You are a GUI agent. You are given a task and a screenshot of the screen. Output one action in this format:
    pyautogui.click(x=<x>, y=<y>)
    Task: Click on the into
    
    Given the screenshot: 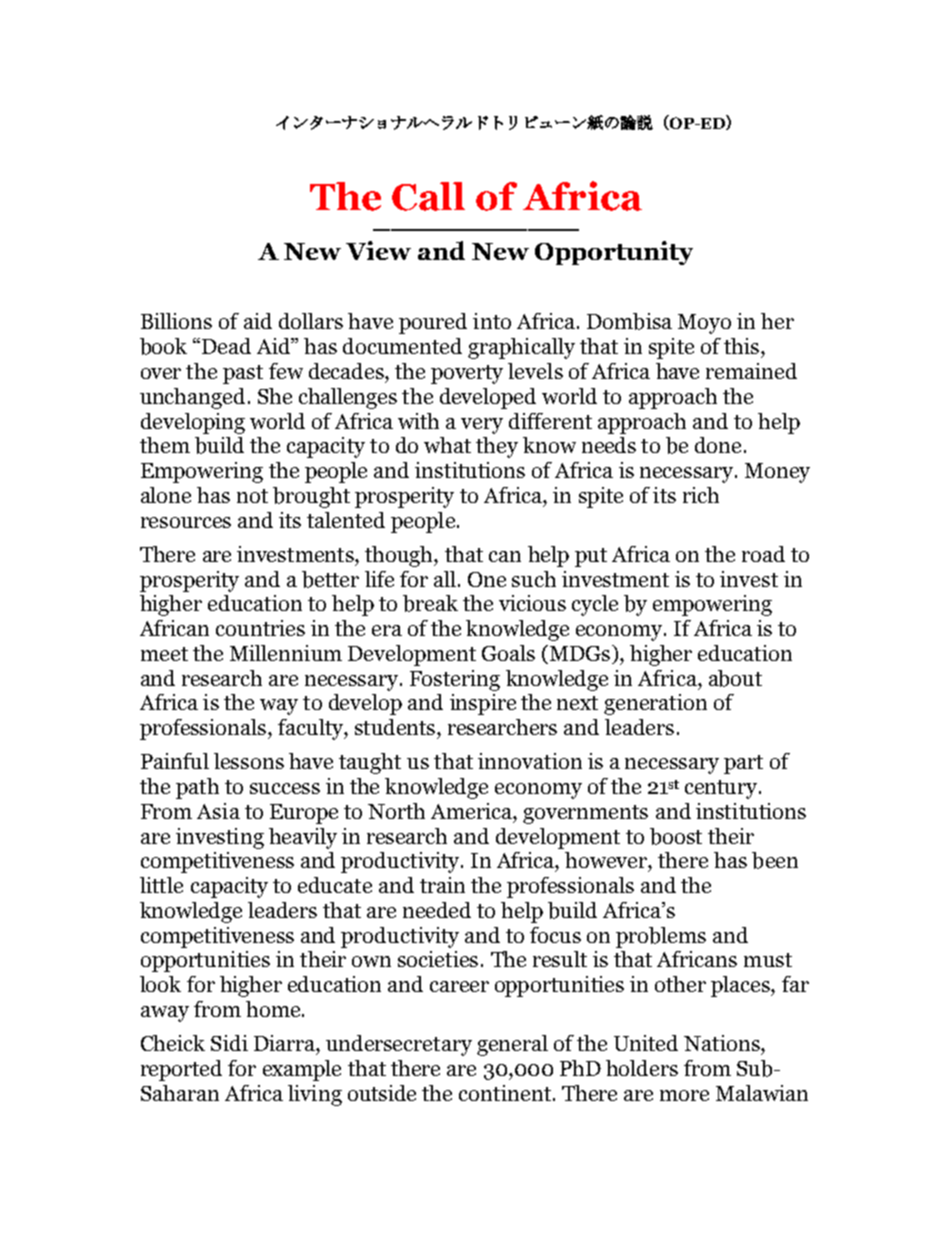 What is the action you would take?
    pyautogui.click(x=492, y=321)
